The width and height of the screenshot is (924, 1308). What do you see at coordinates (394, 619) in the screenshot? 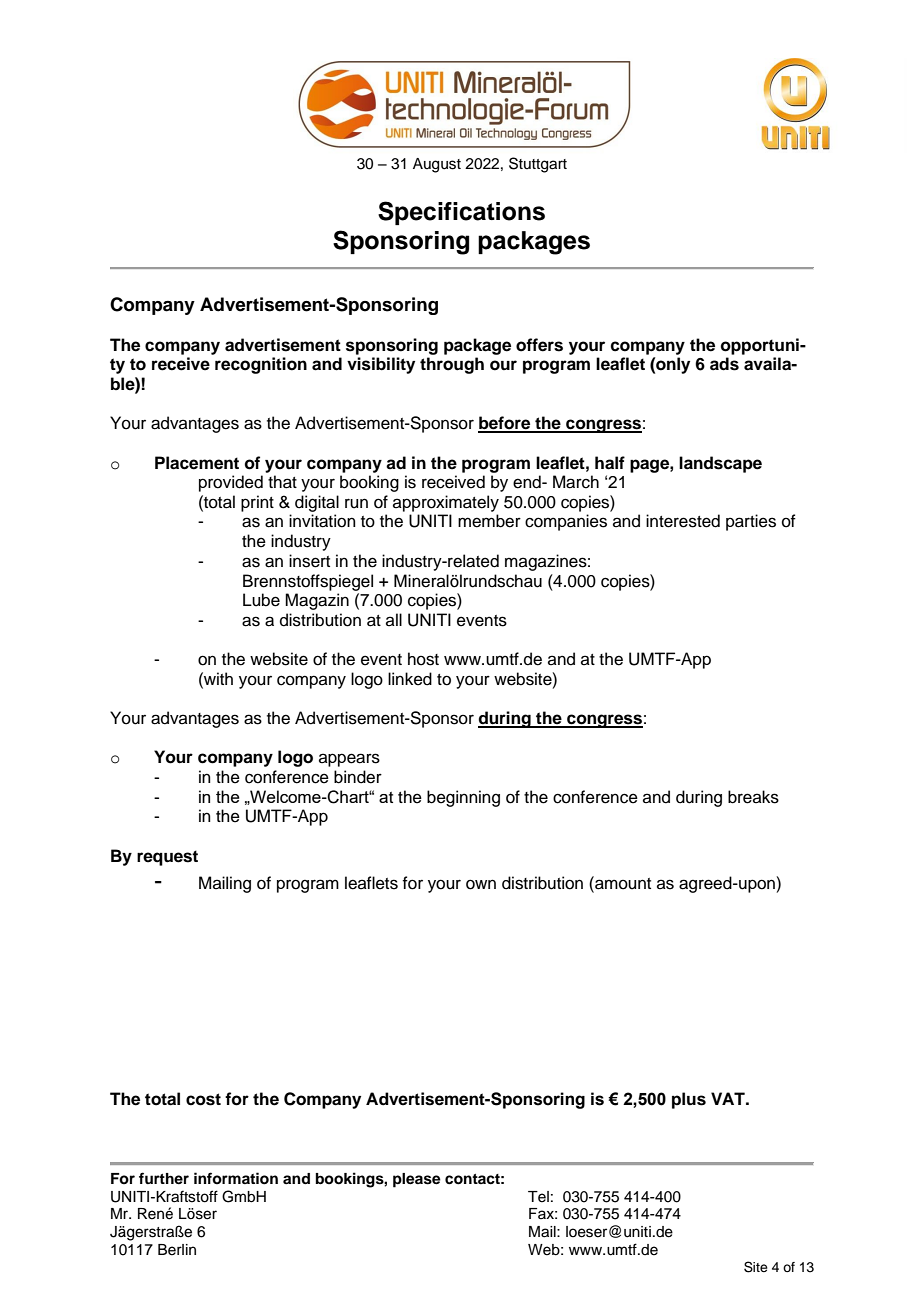
I see `all` at bounding box center [394, 619].
